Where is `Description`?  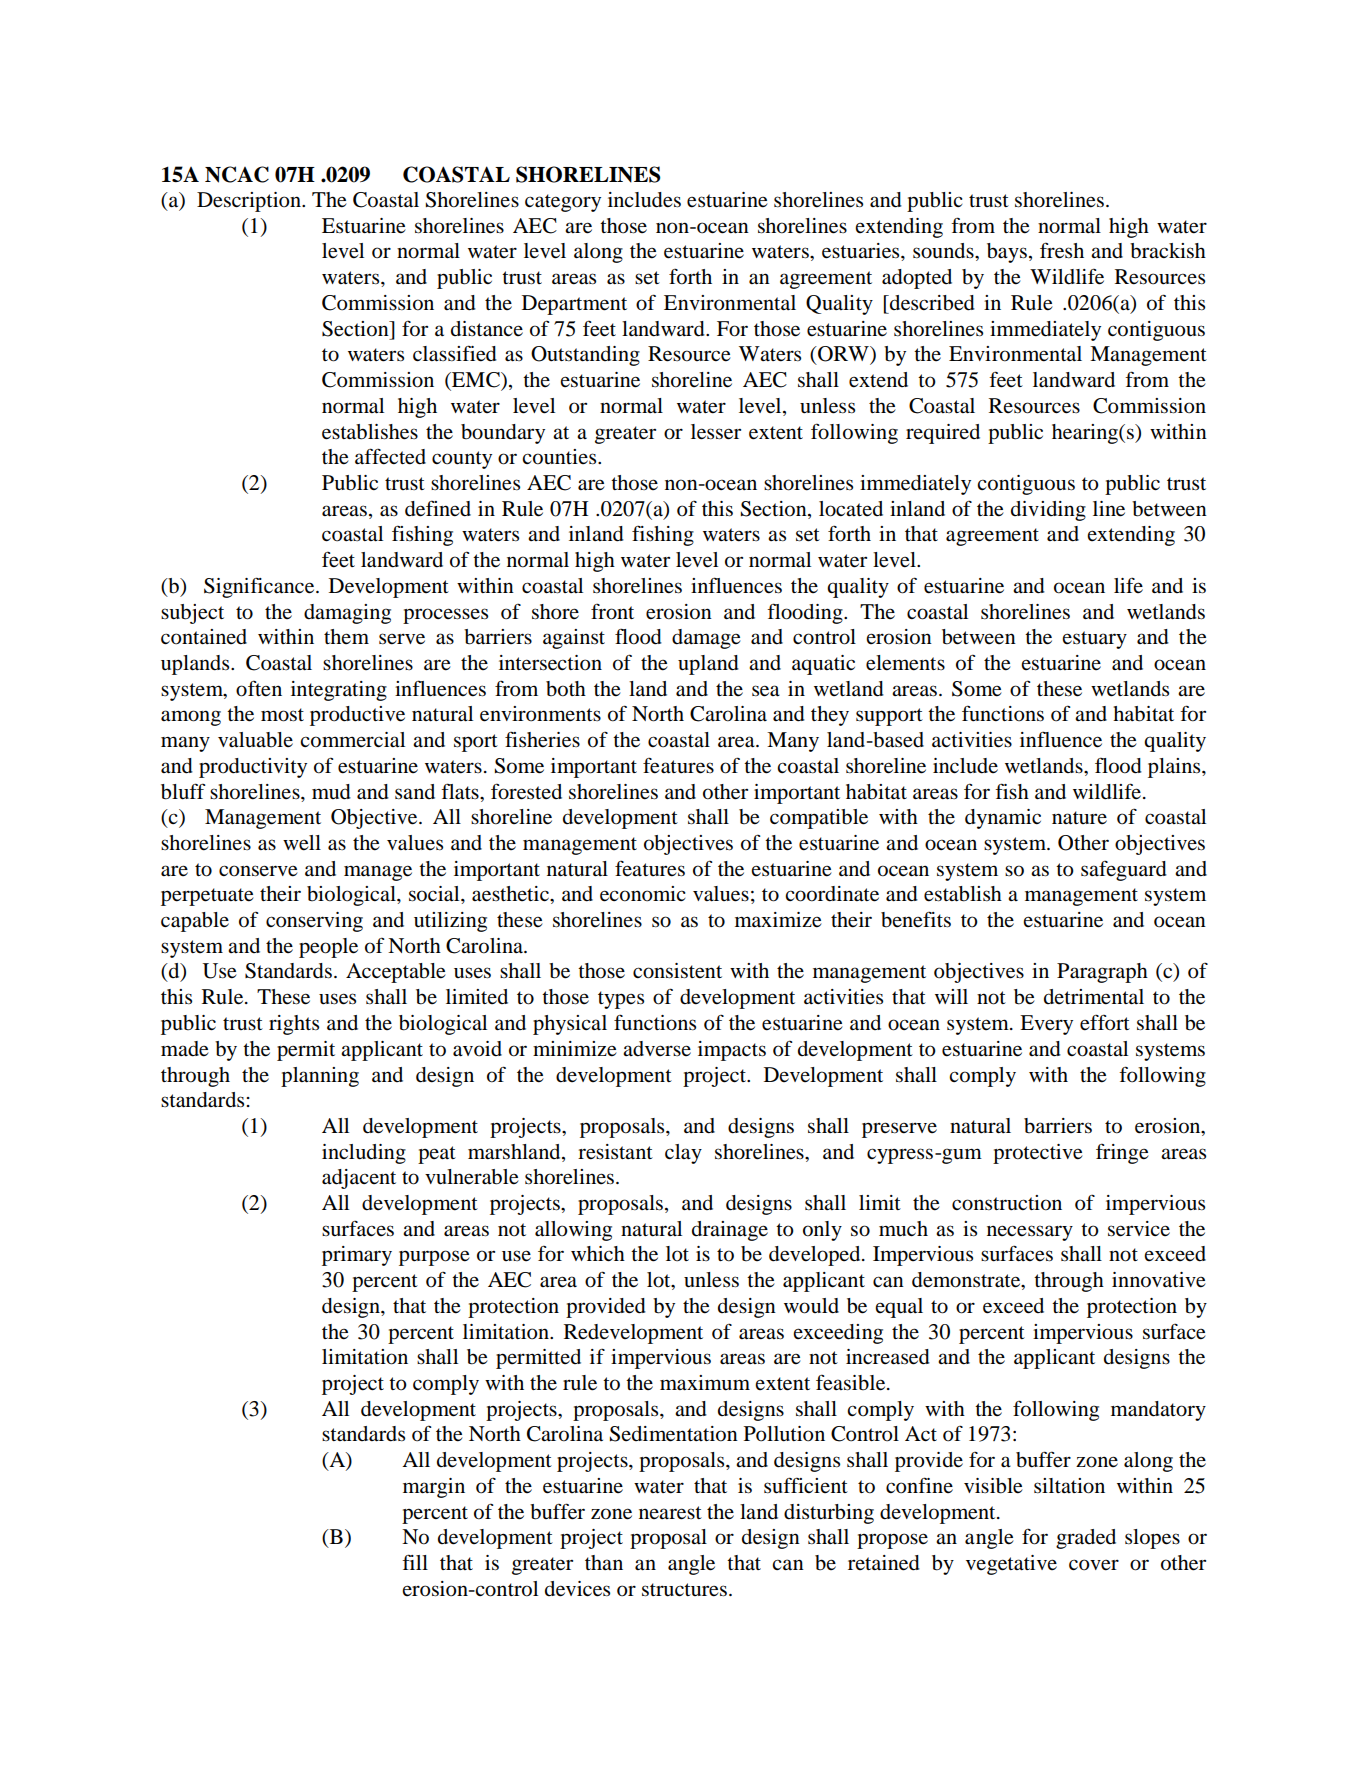 Description is located at coordinates (250, 202).
